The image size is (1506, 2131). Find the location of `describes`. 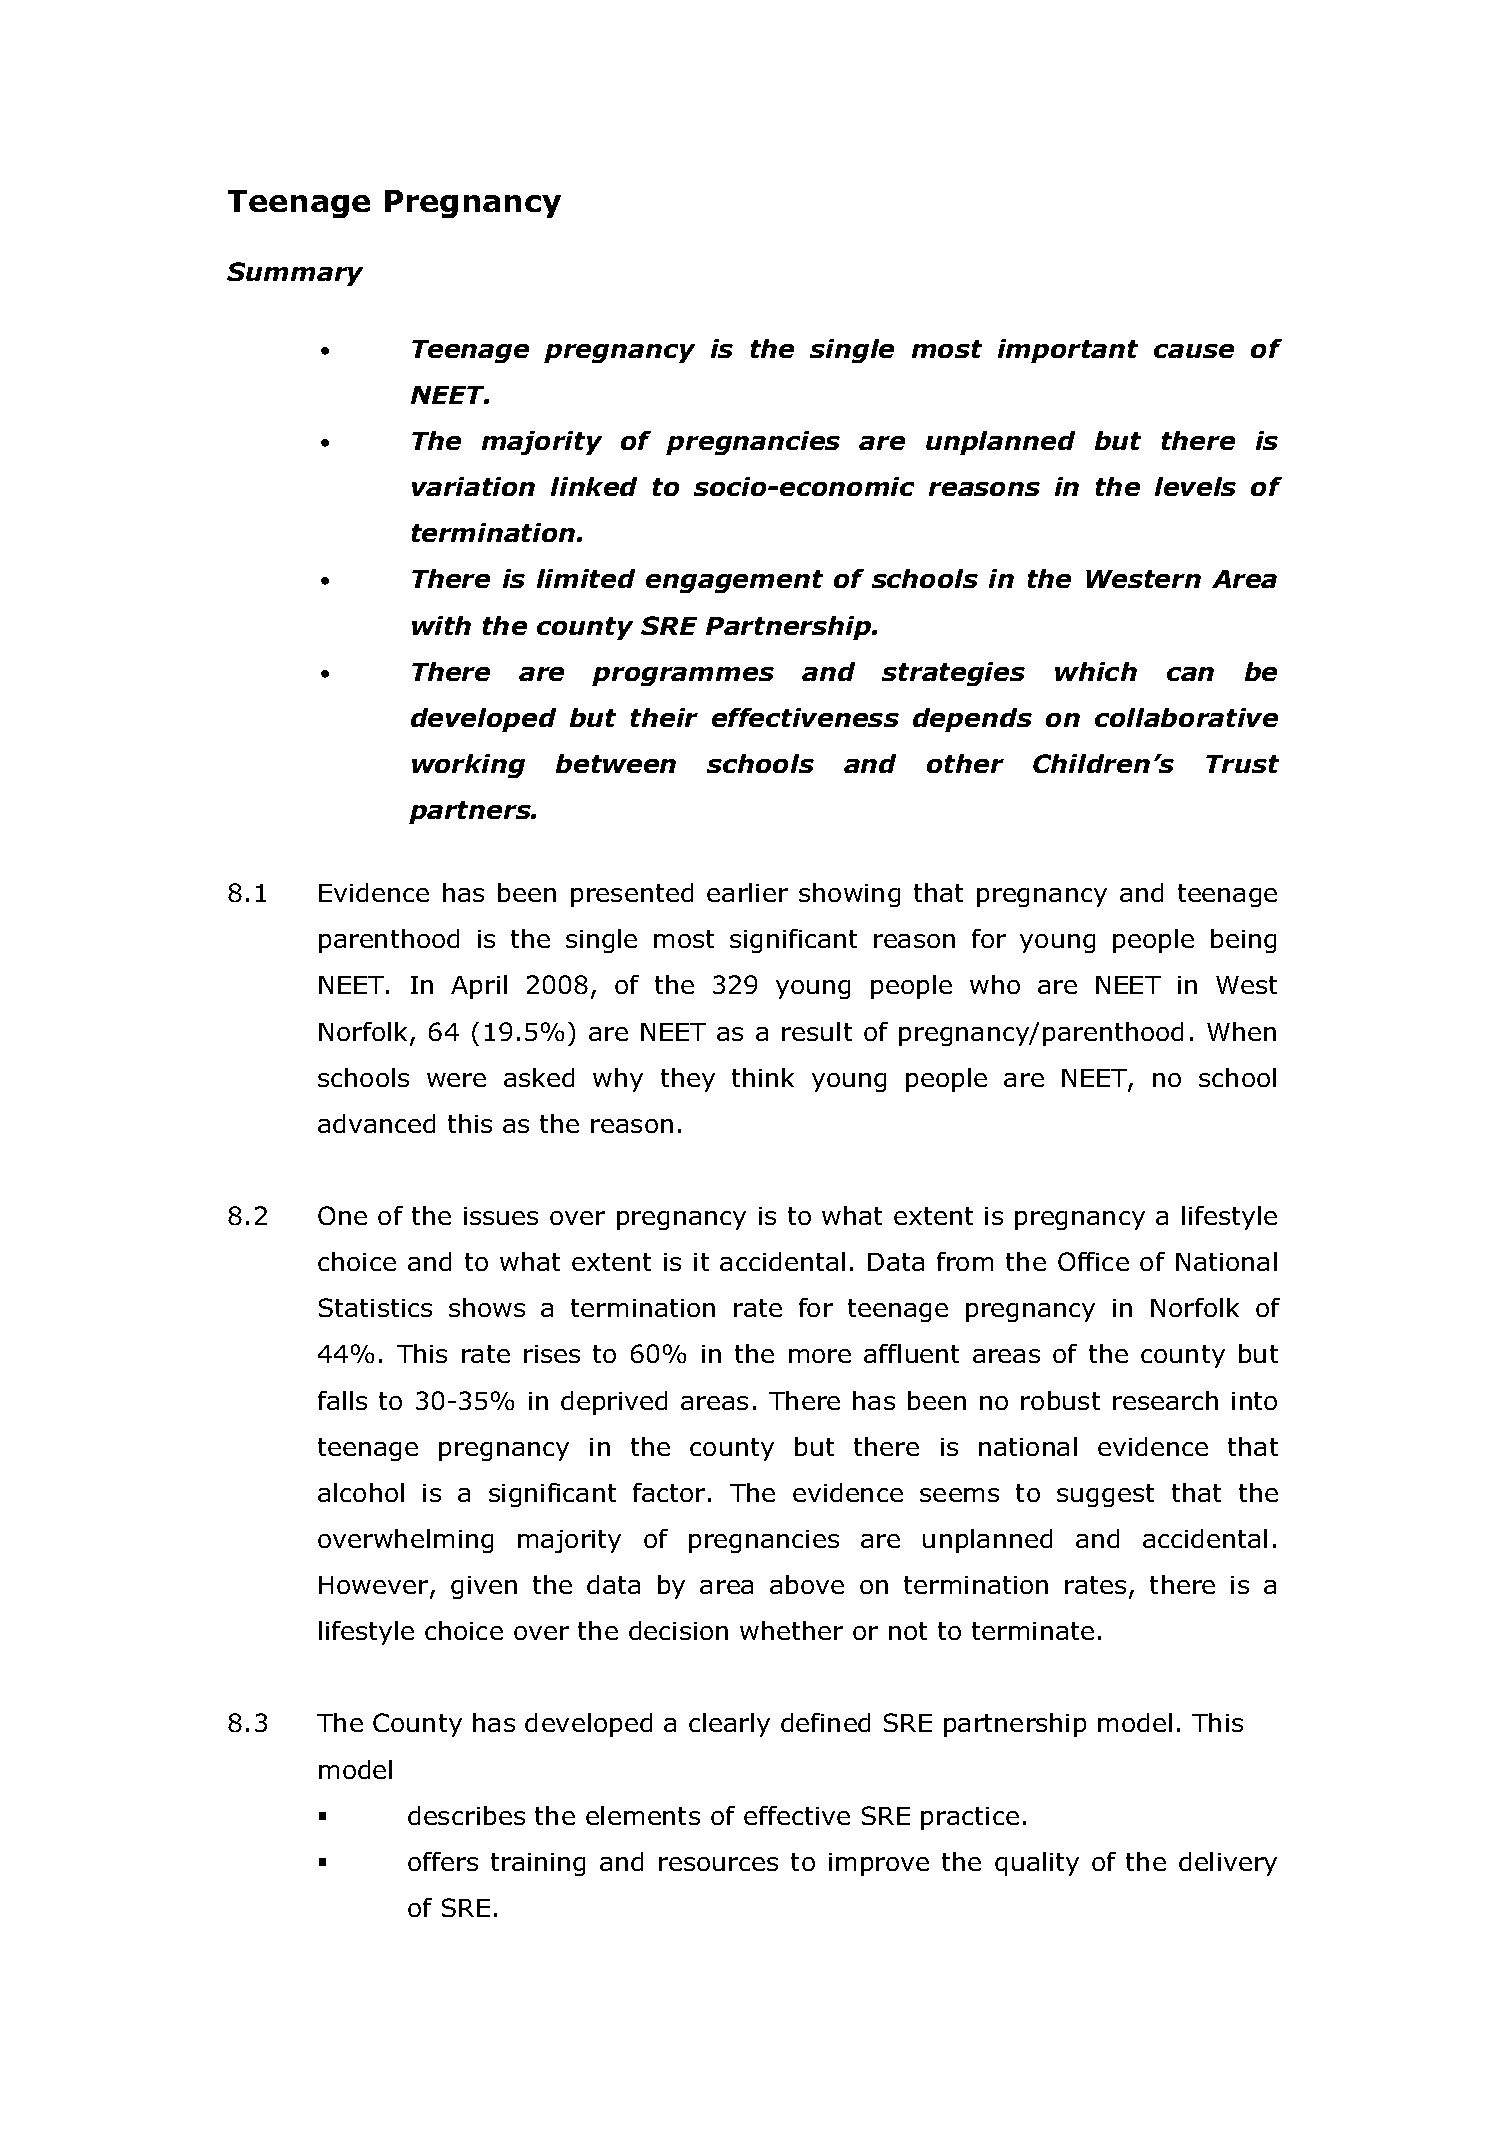

describes is located at coordinates (466, 1815).
